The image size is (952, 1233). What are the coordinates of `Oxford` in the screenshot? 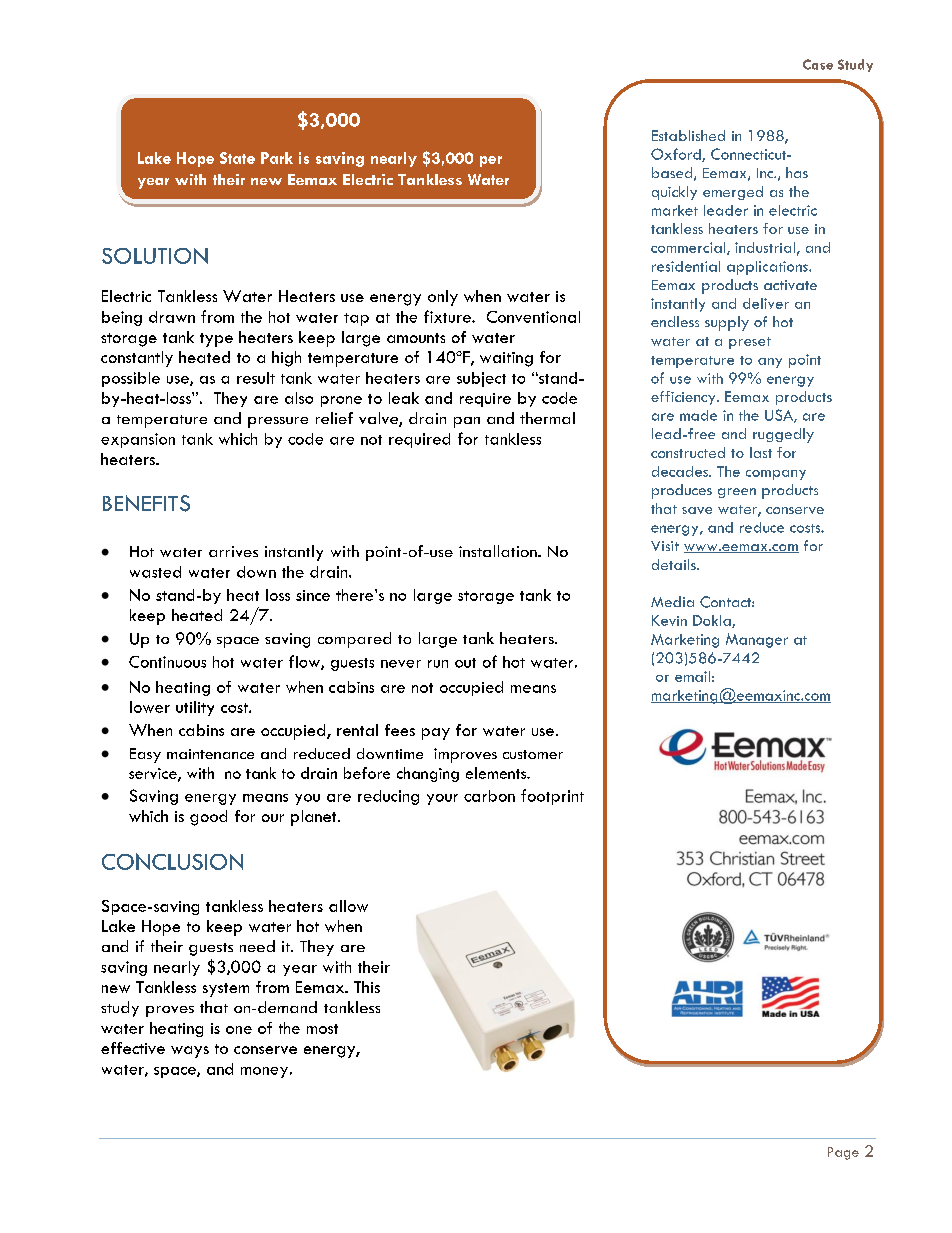 It's located at (677, 155).
